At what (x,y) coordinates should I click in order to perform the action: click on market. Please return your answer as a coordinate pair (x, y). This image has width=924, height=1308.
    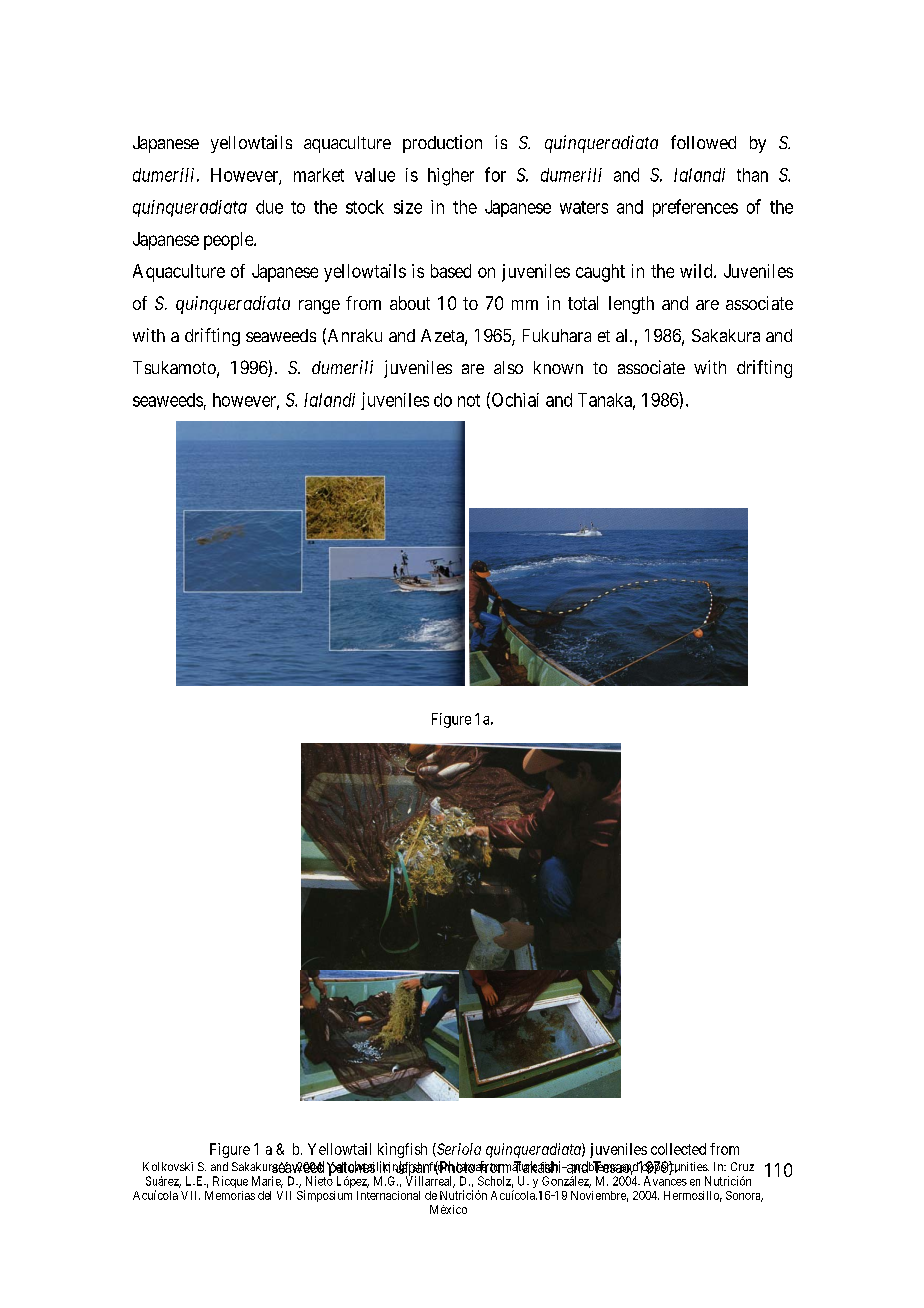
    Looking at the image, I should click on (319, 175).
